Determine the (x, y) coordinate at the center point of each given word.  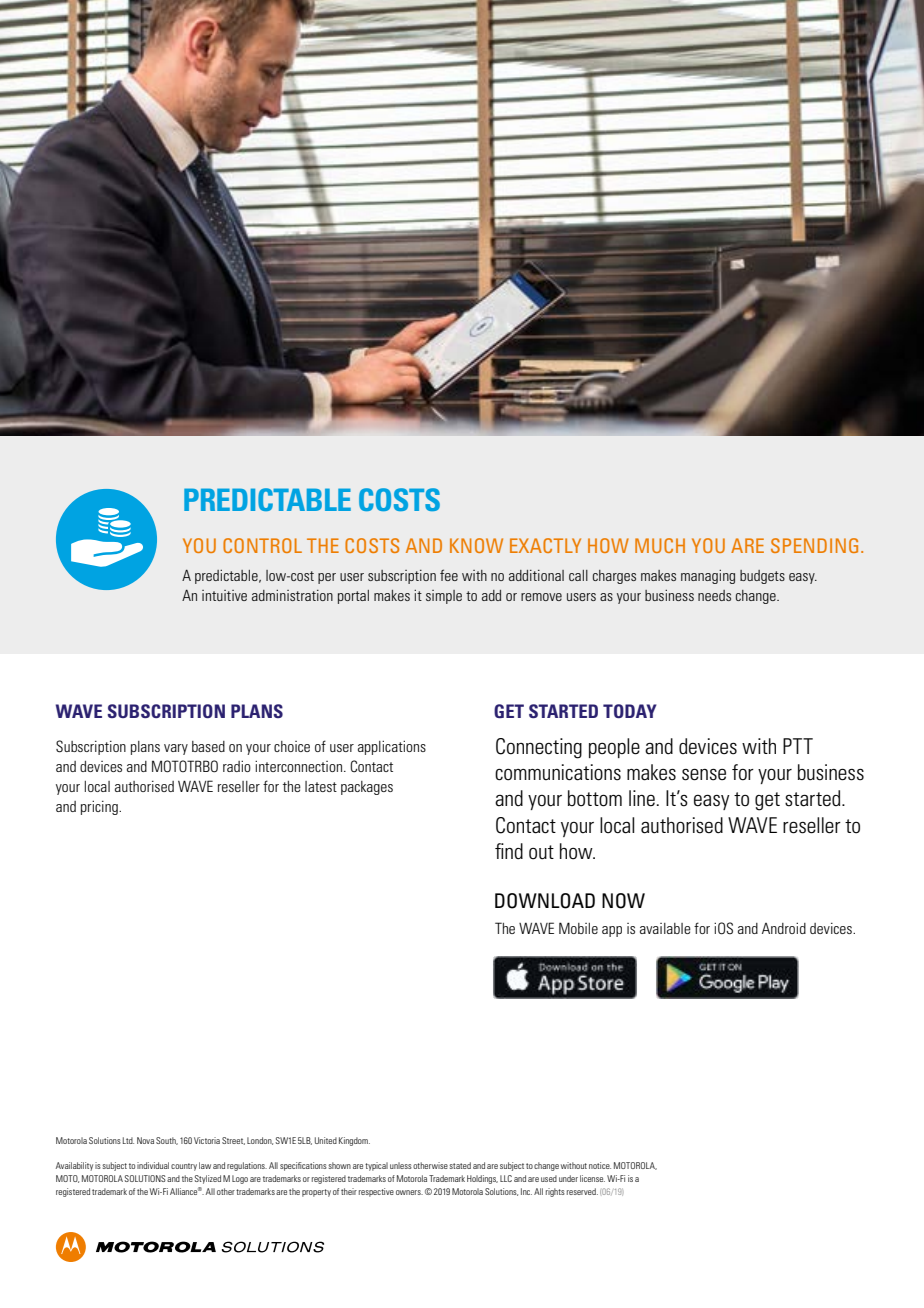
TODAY (630, 711)
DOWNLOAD (545, 901)
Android (784, 928)
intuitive (224, 595)
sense (704, 774)
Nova (145, 1140)
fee (449, 575)
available (665, 928)
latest (321, 786)
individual (153, 1165)
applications (392, 747)
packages (367, 788)
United (326, 1140)
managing (708, 577)
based (208, 746)
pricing (100, 807)
